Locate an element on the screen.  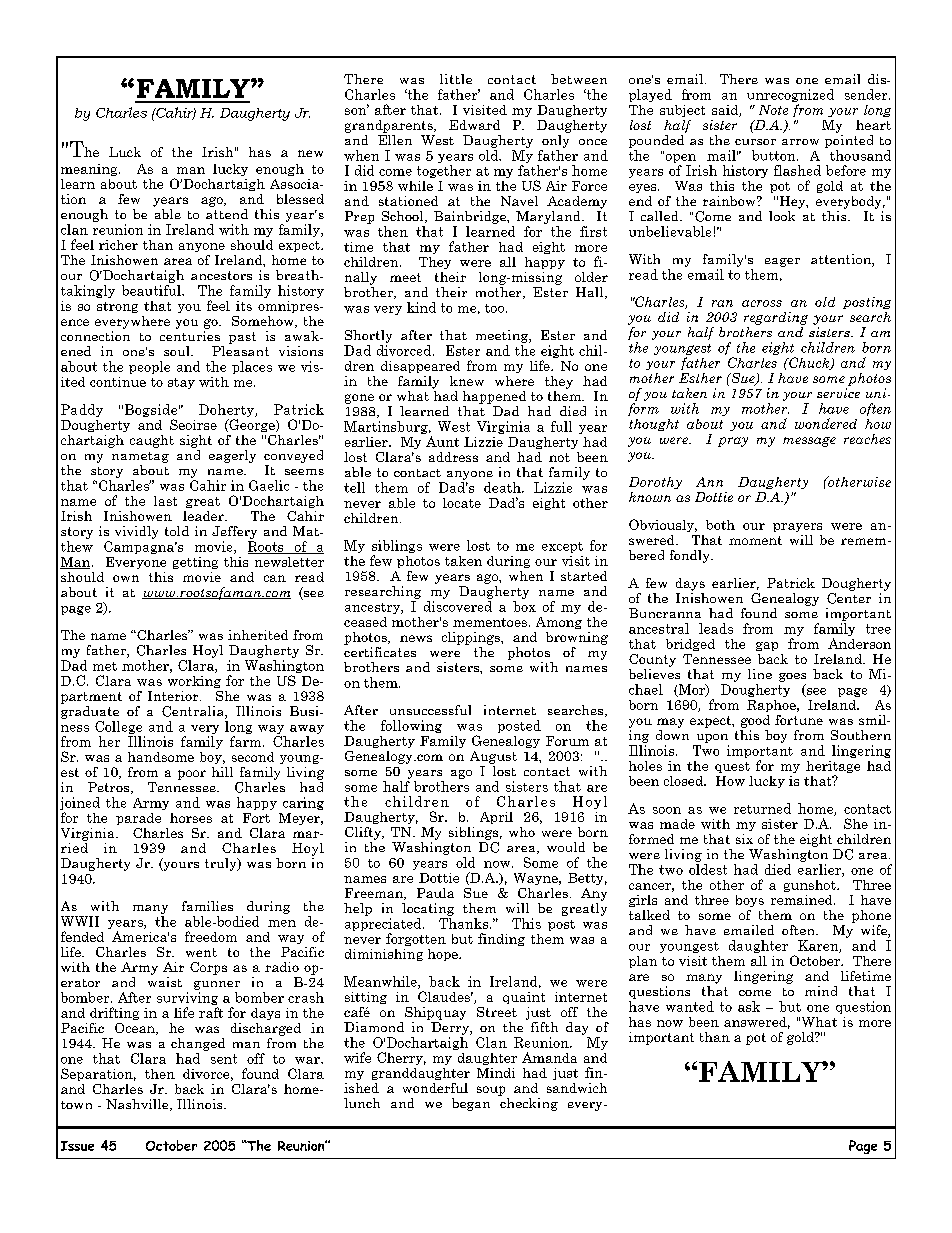
Note is located at coordinates (773, 110).
